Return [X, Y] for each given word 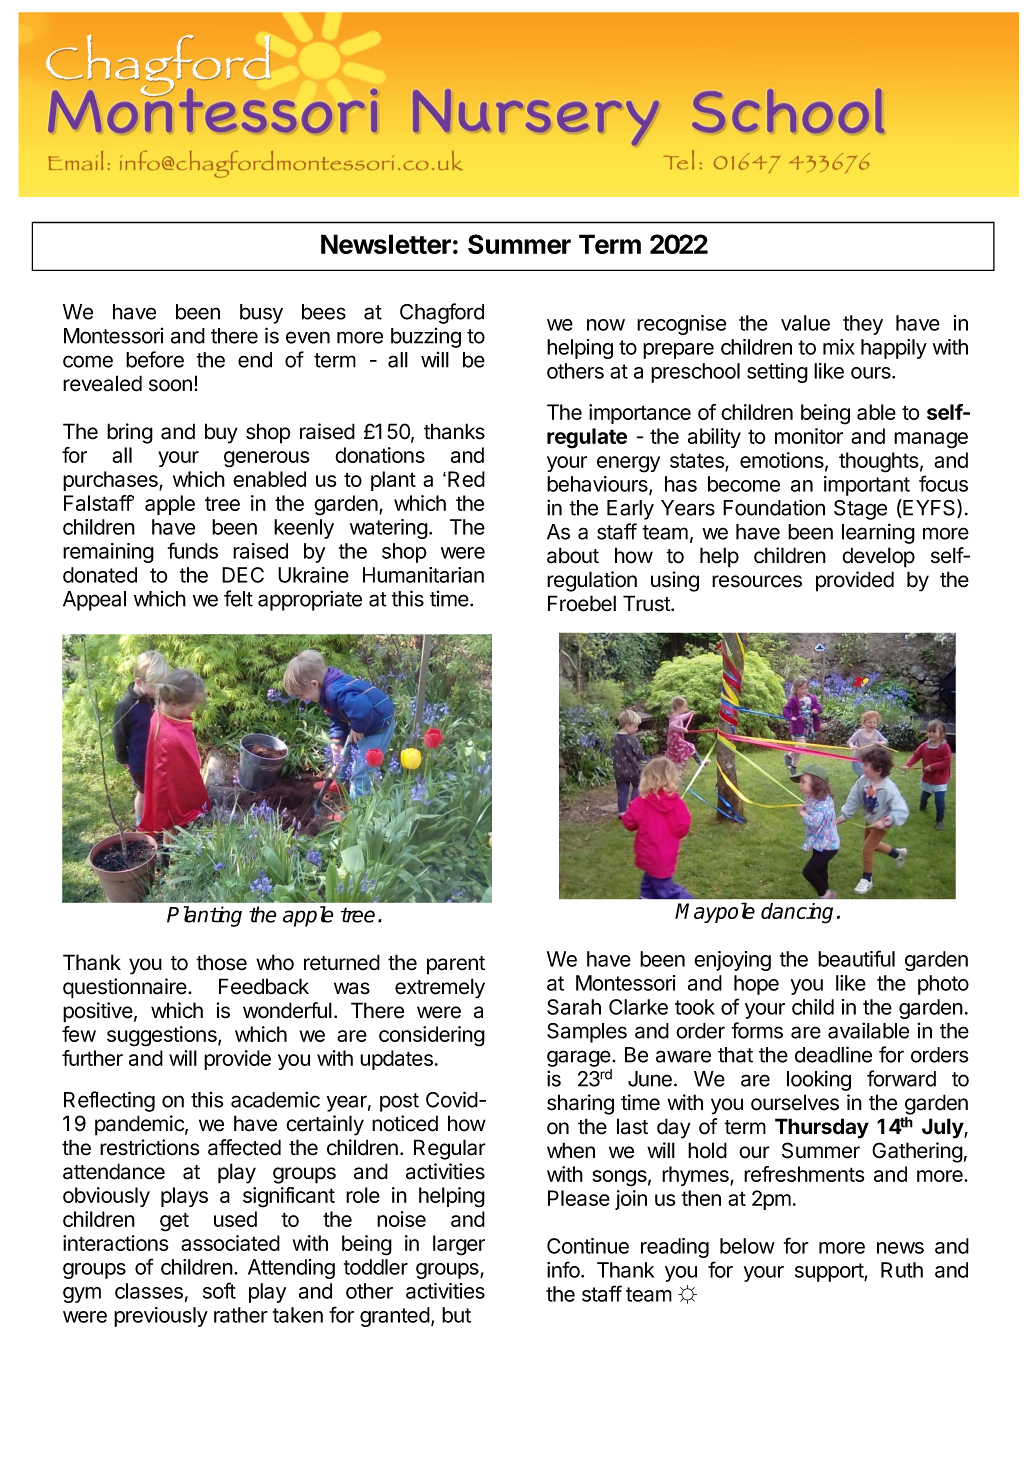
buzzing [426, 337]
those [221, 962]
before [155, 359]
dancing [797, 913]
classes [149, 1291]
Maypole [715, 912]
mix [839, 347]
